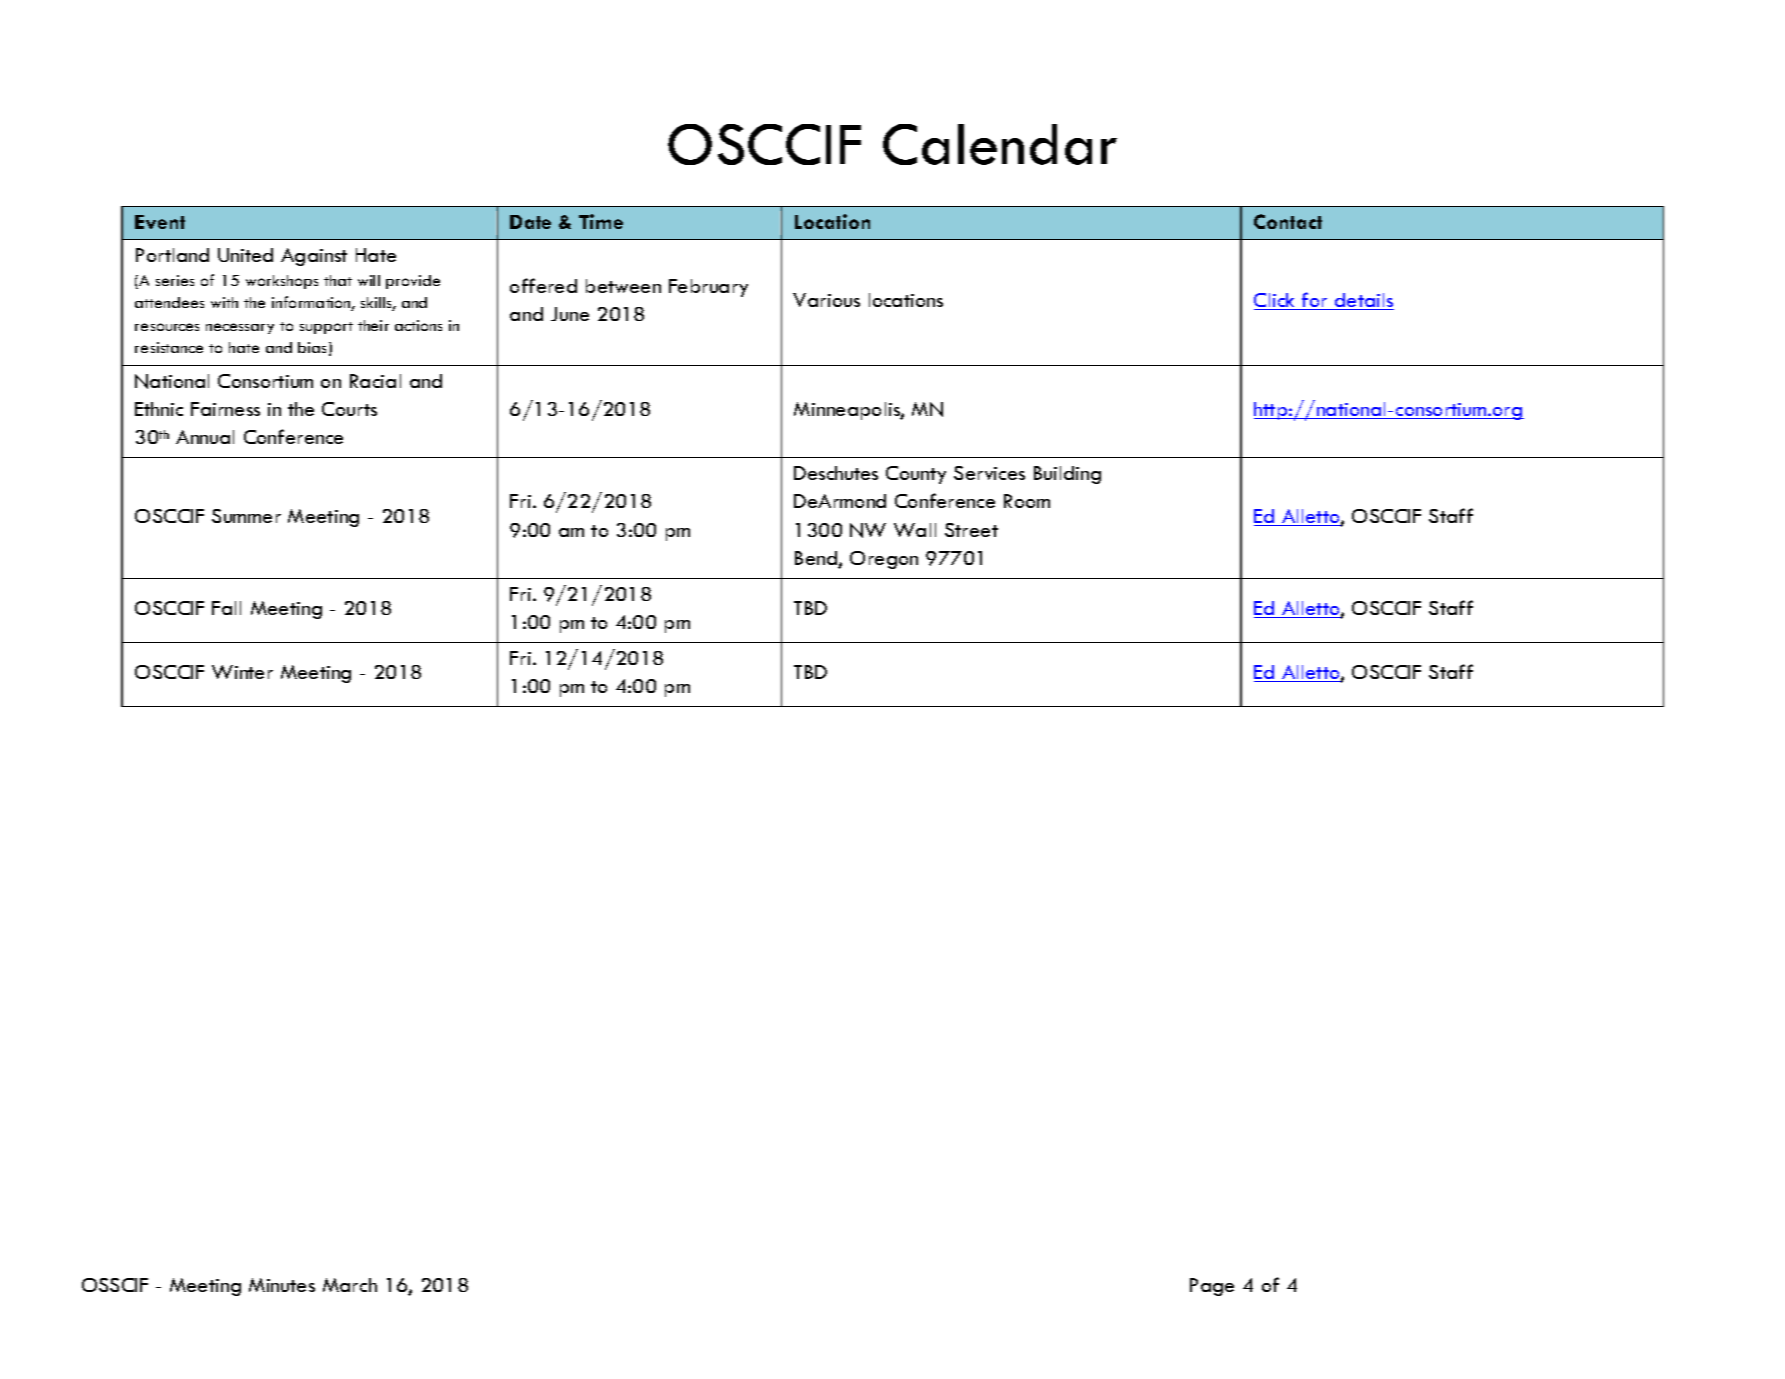 The image size is (1785, 1379). Describe the element at coordinates (1027, 501) in the document. I see `Room` at that location.
